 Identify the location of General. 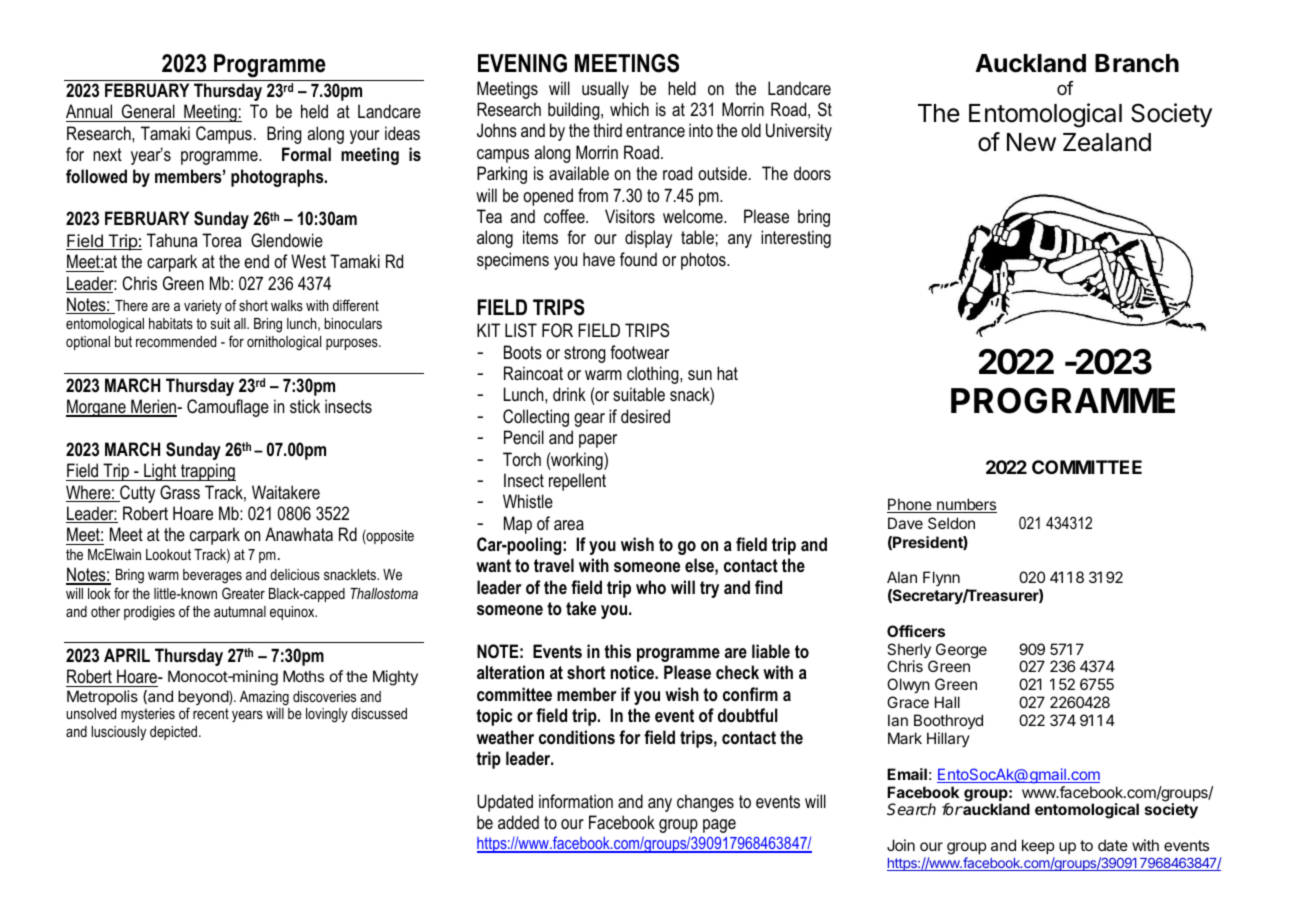
(148, 113).
